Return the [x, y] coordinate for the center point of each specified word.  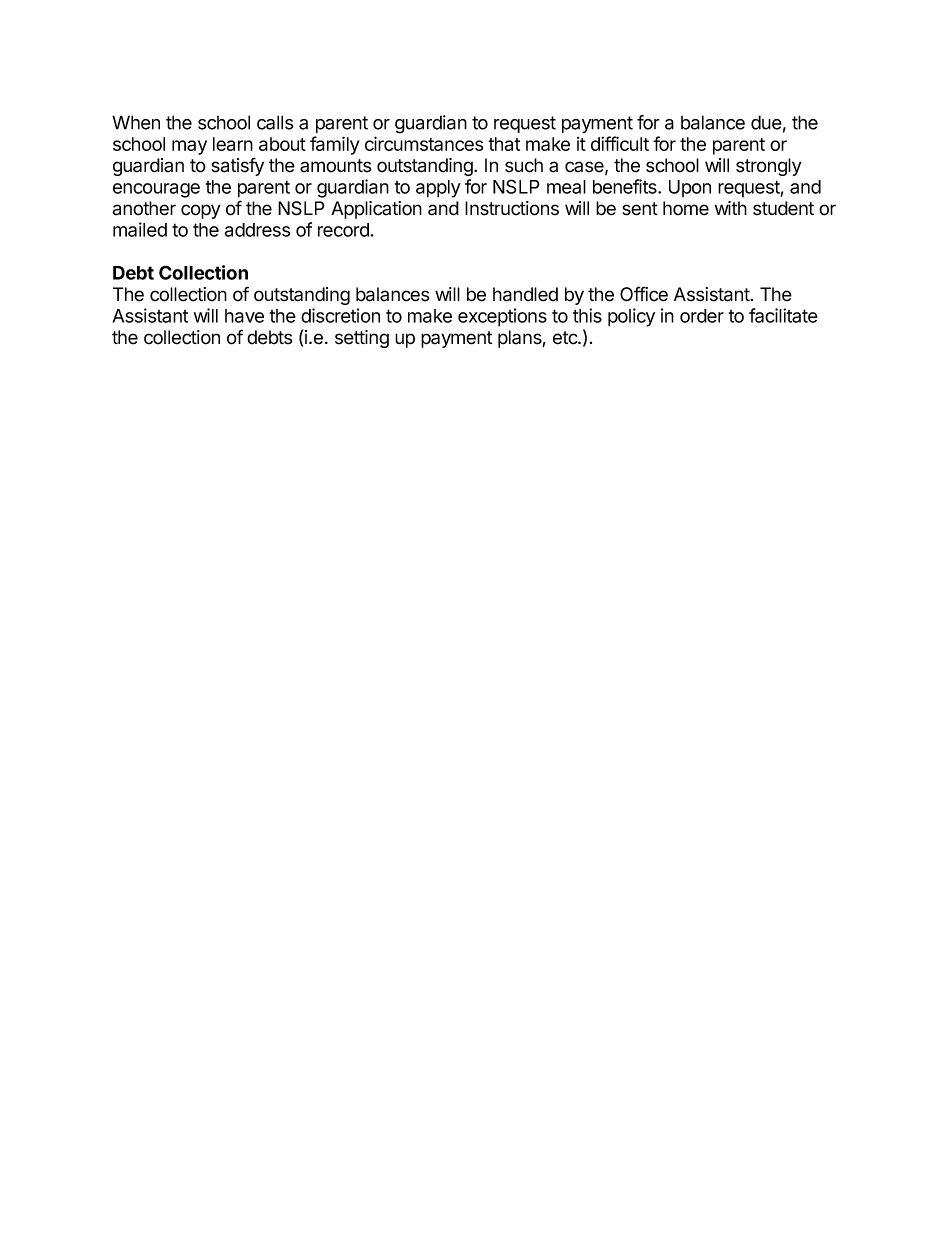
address [257, 230]
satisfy [237, 166]
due [766, 122]
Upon [690, 188]
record [344, 230]
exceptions [502, 317]
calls [275, 122]
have [244, 316]
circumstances [424, 143]
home [686, 208]
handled [525, 294]
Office [644, 294]
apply [438, 189]
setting [362, 339]
